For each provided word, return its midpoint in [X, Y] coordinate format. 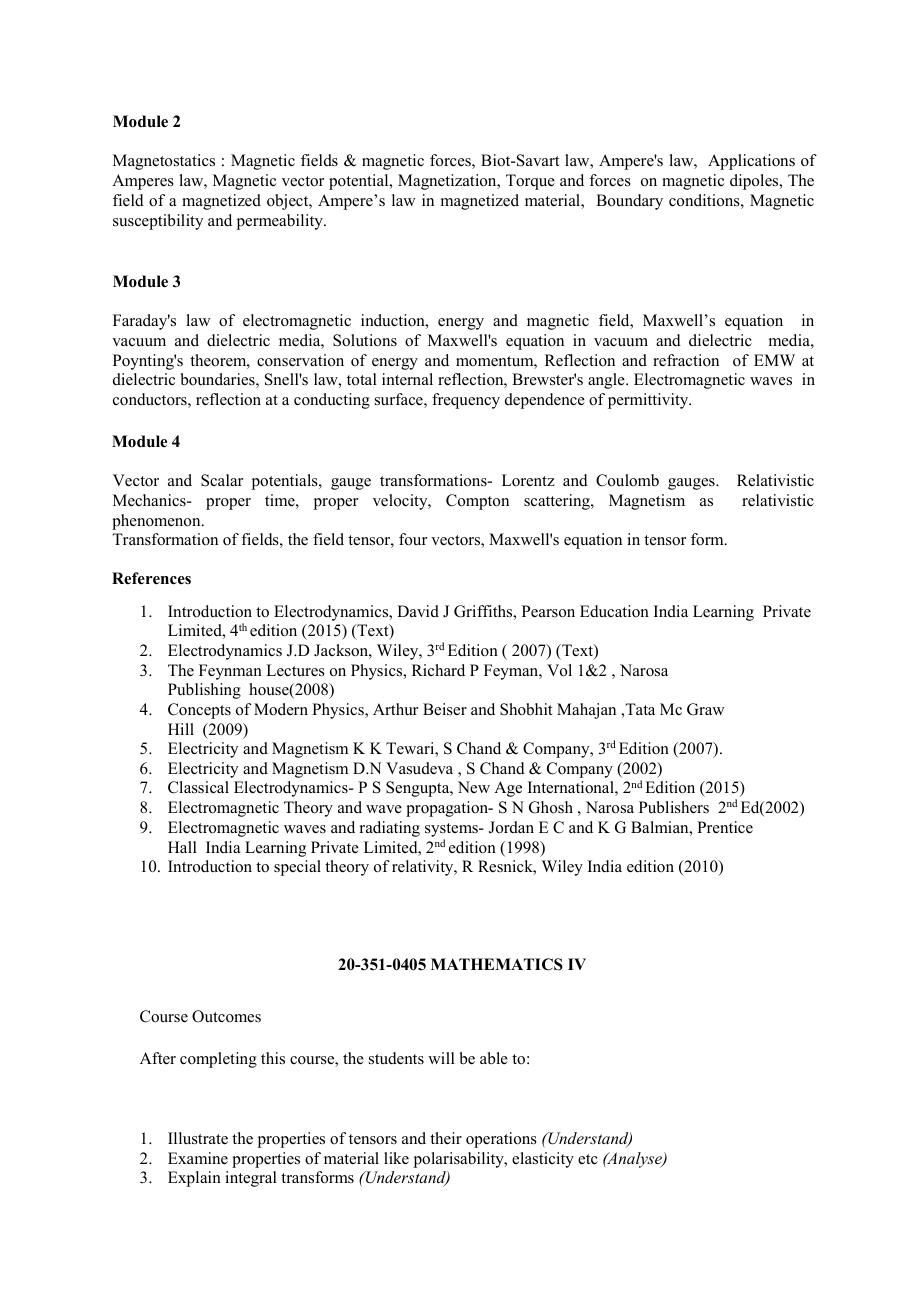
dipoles [755, 182]
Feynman [230, 672]
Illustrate [198, 1138]
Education [614, 611]
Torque [530, 182]
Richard [438, 670]
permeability [281, 222]
